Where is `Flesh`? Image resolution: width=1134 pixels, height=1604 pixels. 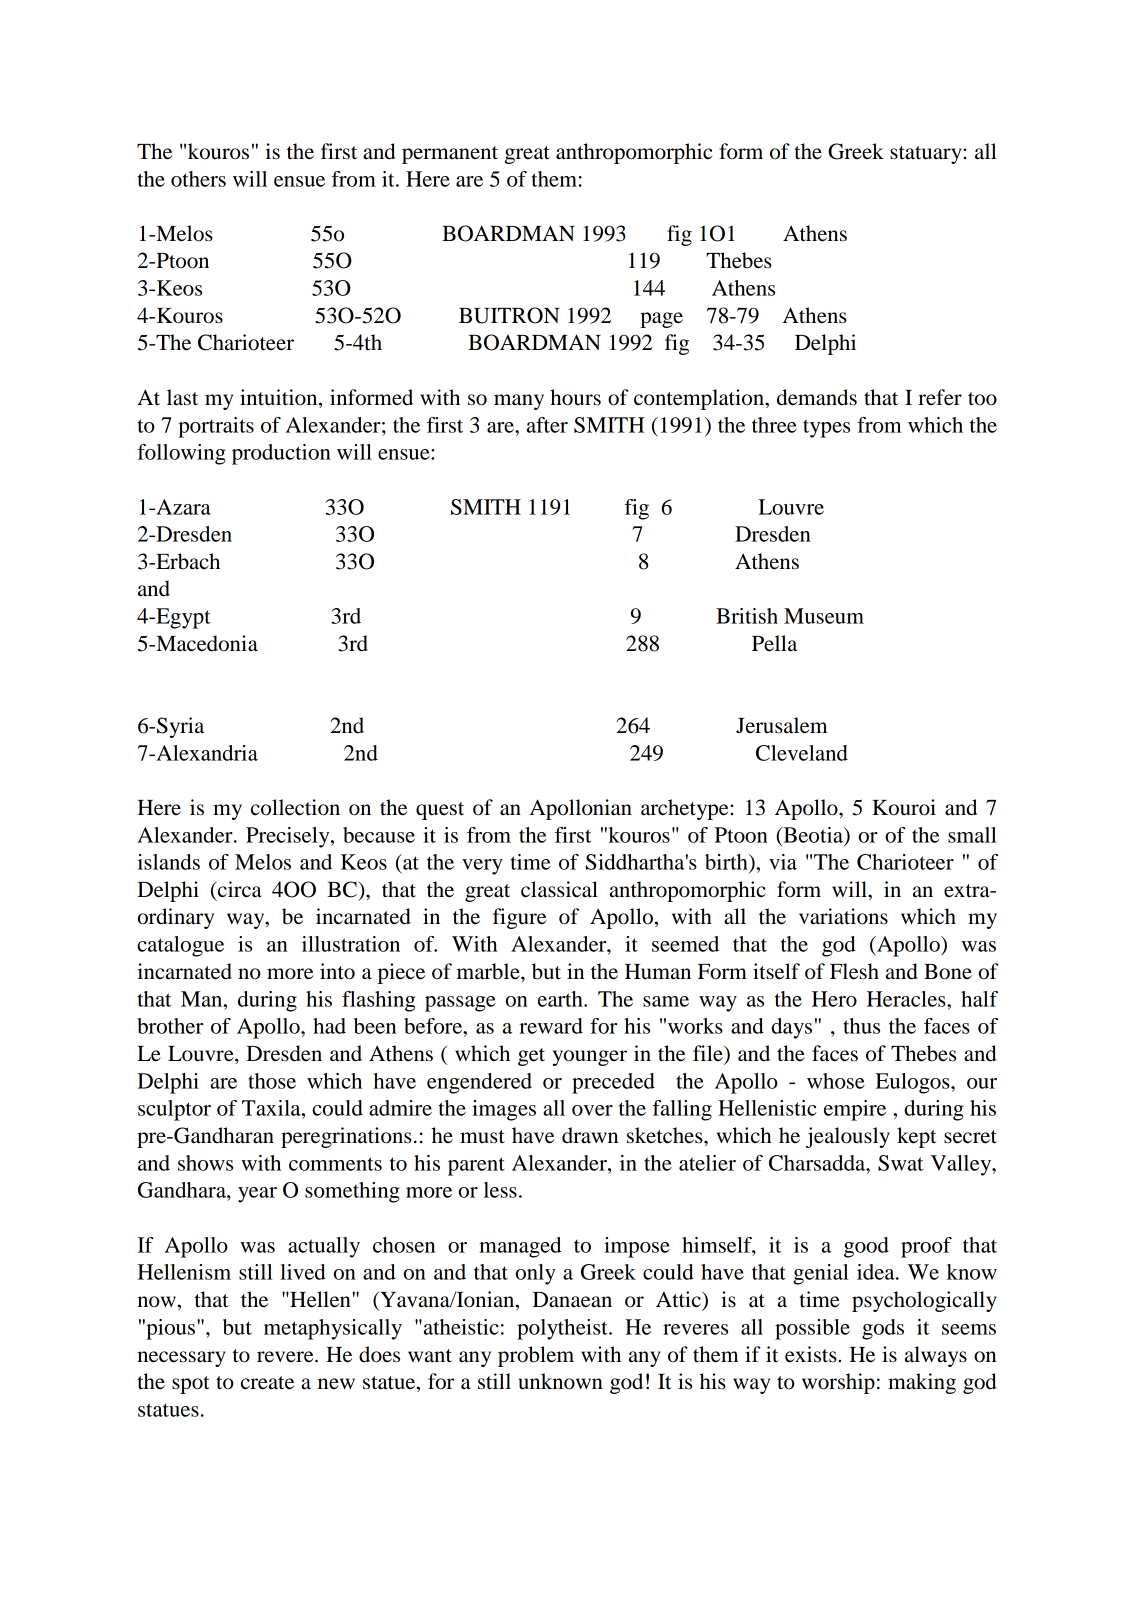 Flesh is located at coordinates (854, 971).
